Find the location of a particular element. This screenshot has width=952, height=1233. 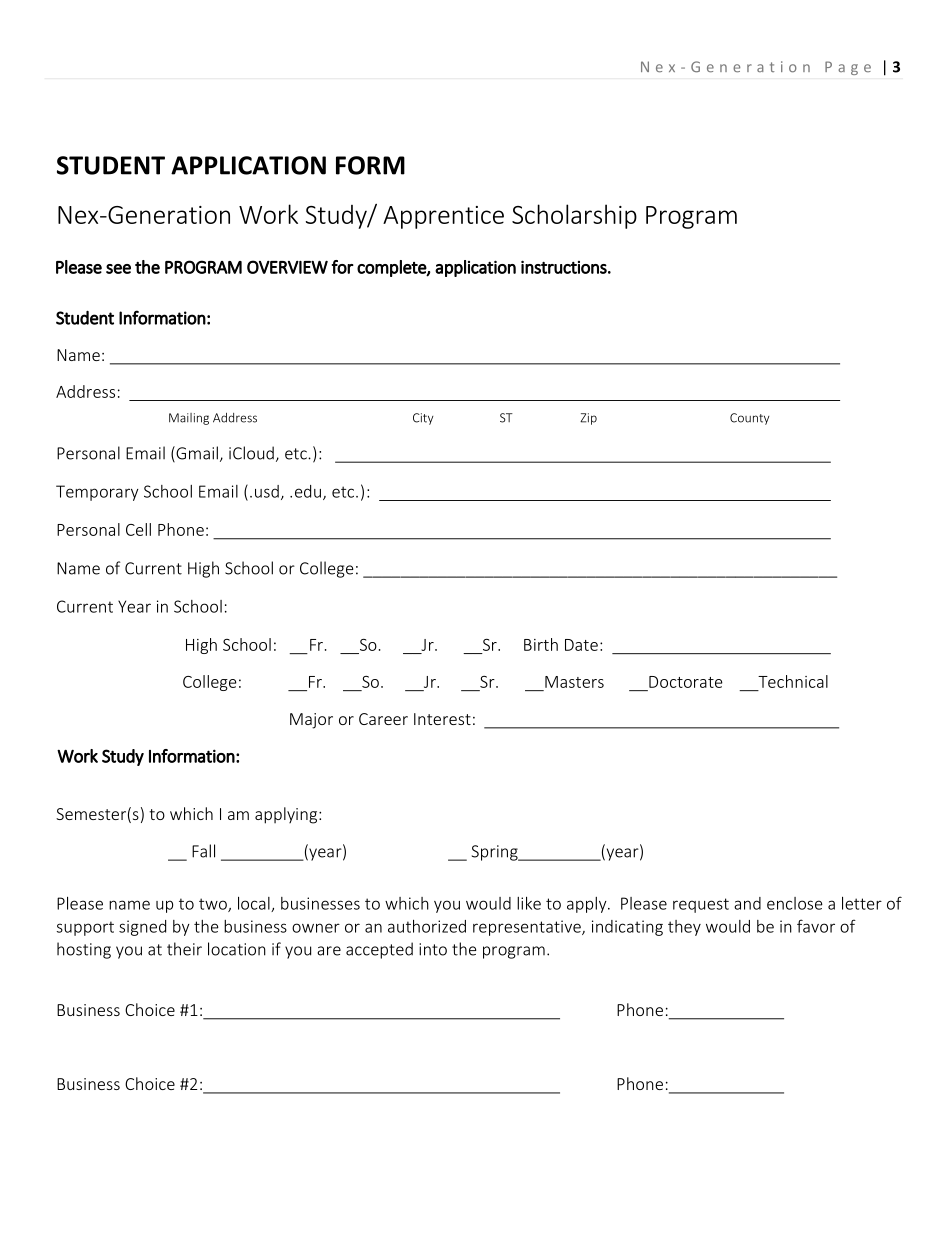

Technical is located at coordinates (793, 681).
